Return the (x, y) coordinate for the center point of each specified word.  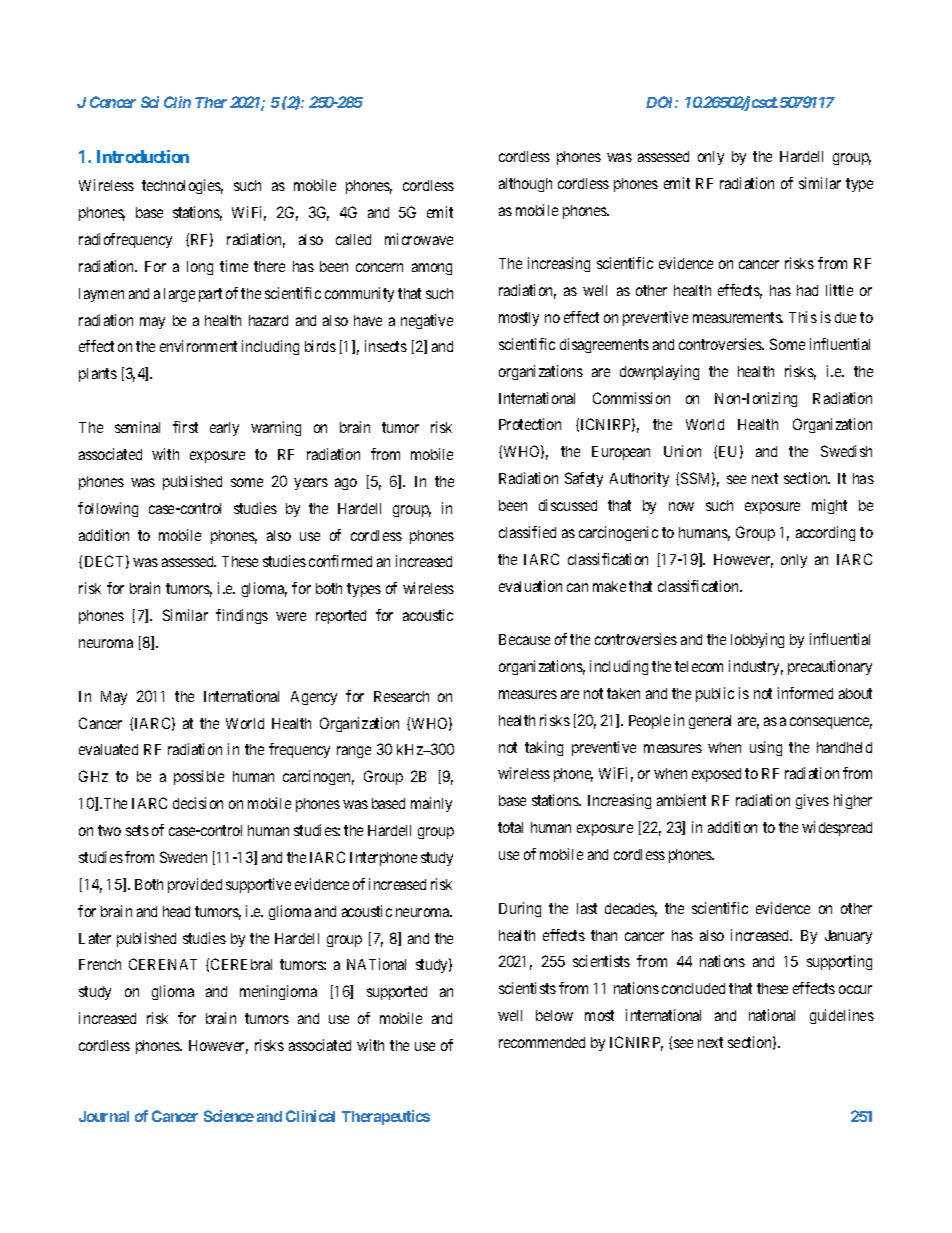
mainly (431, 804)
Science (229, 1116)
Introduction (143, 156)
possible (199, 777)
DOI (662, 102)
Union (682, 451)
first (185, 427)
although (525, 185)
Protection (530, 424)
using (766, 748)
